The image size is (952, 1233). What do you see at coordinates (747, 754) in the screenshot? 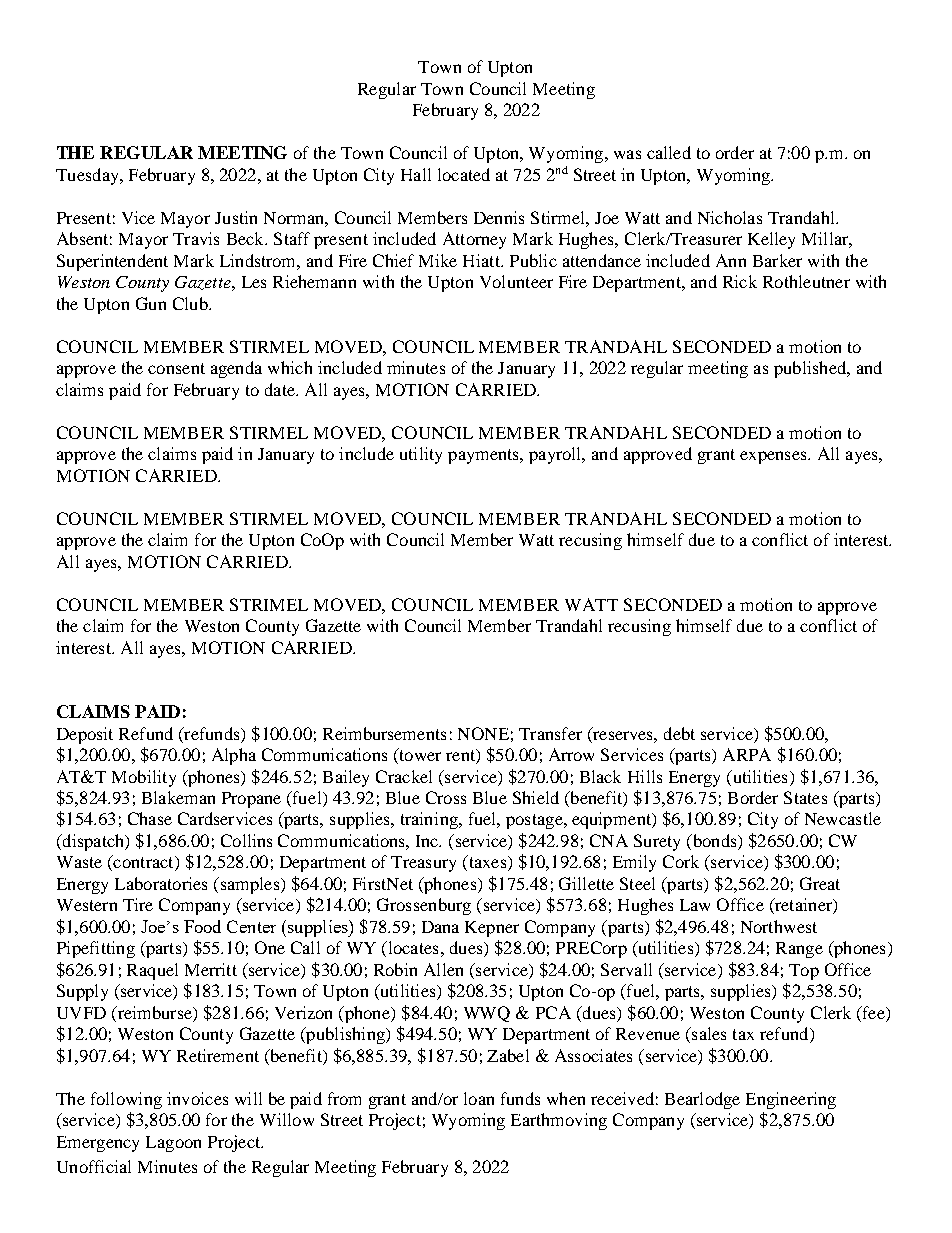
I see `ARPA` at bounding box center [747, 754].
